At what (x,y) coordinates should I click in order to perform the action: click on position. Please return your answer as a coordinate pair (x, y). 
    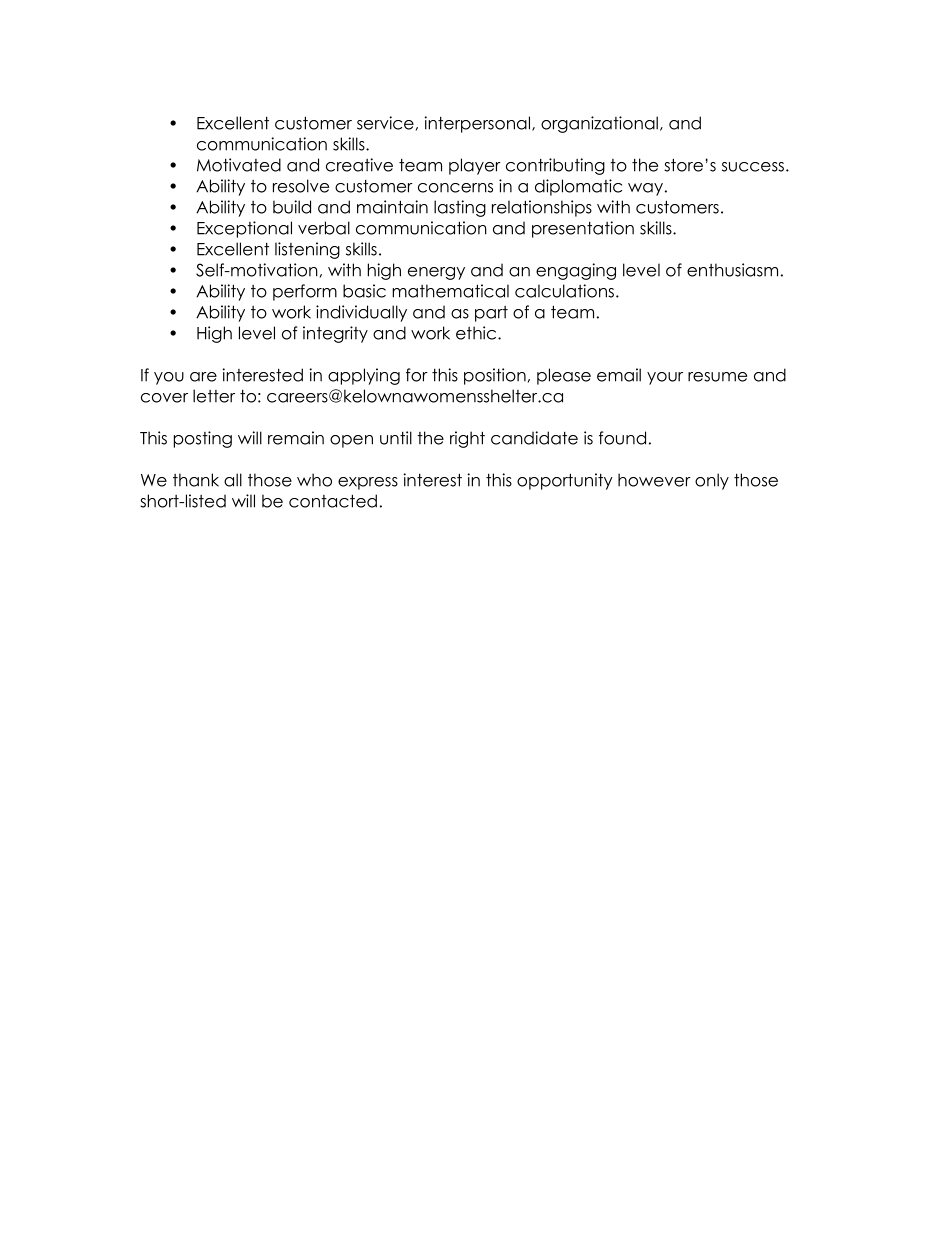
    Looking at the image, I should click on (495, 376).
